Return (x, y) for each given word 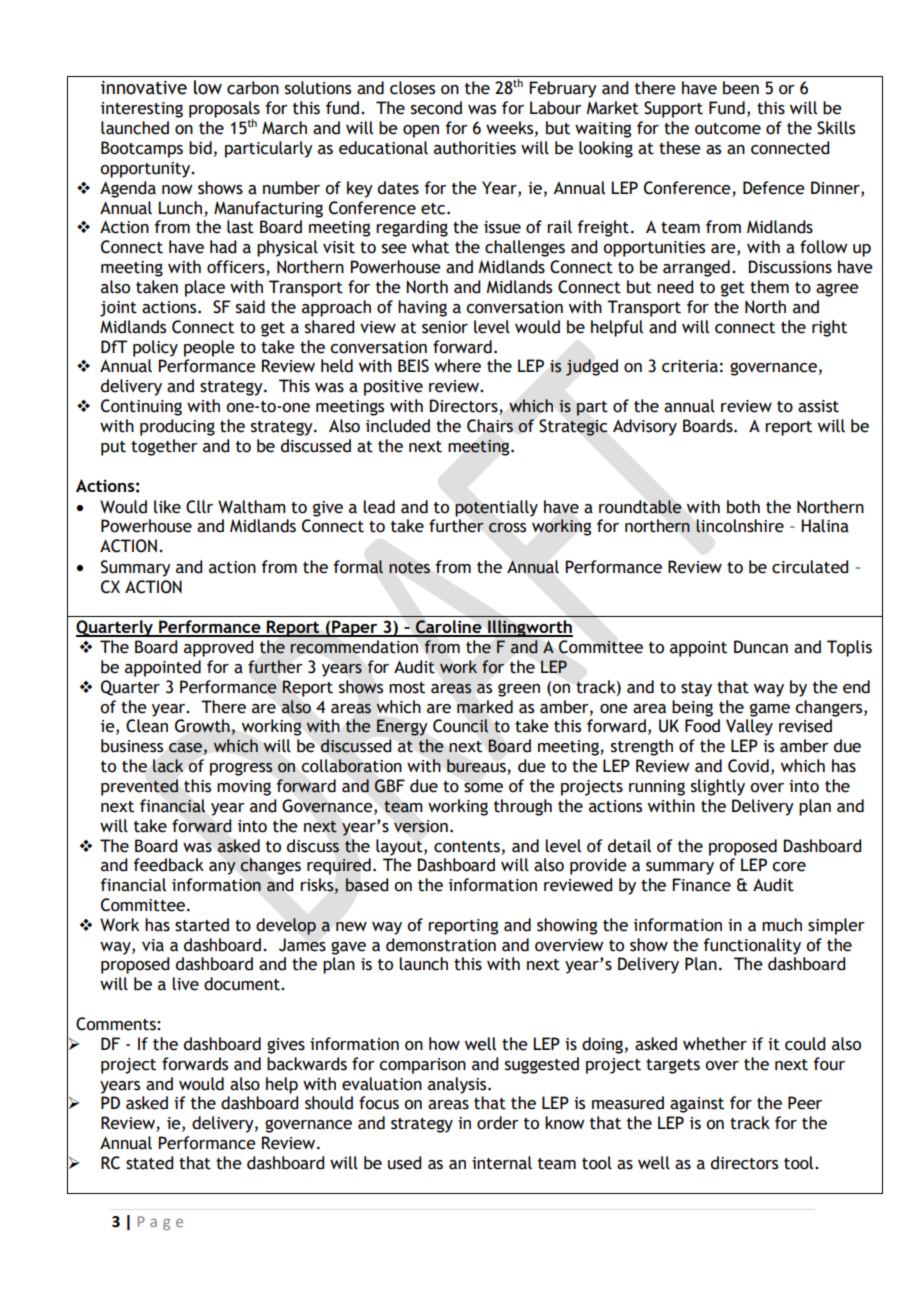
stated (149, 1163)
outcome (728, 129)
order (498, 1123)
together (164, 447)
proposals (224, 110)
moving (244, 788)
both (743, 507)
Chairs (490, 426)
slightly (718, 787)
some (483, 787)
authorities (475, 148)
